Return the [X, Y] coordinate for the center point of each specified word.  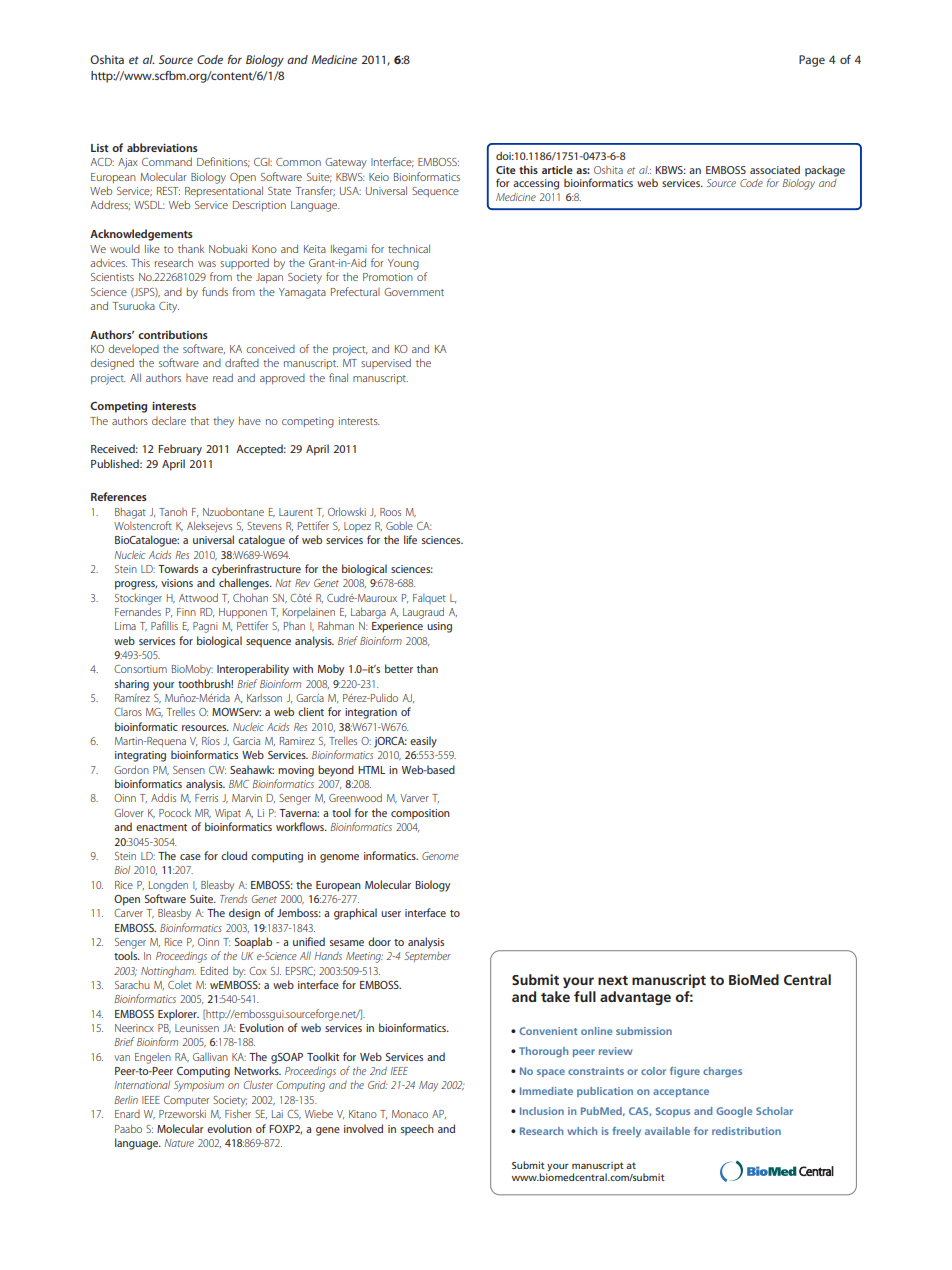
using [439, 627]
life [410, 539]
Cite [506, 170]
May [428, 1086]
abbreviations [162, 147]
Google [734, 1112]
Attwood [198, 597]
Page [812, 61]
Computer [186, 1101]
